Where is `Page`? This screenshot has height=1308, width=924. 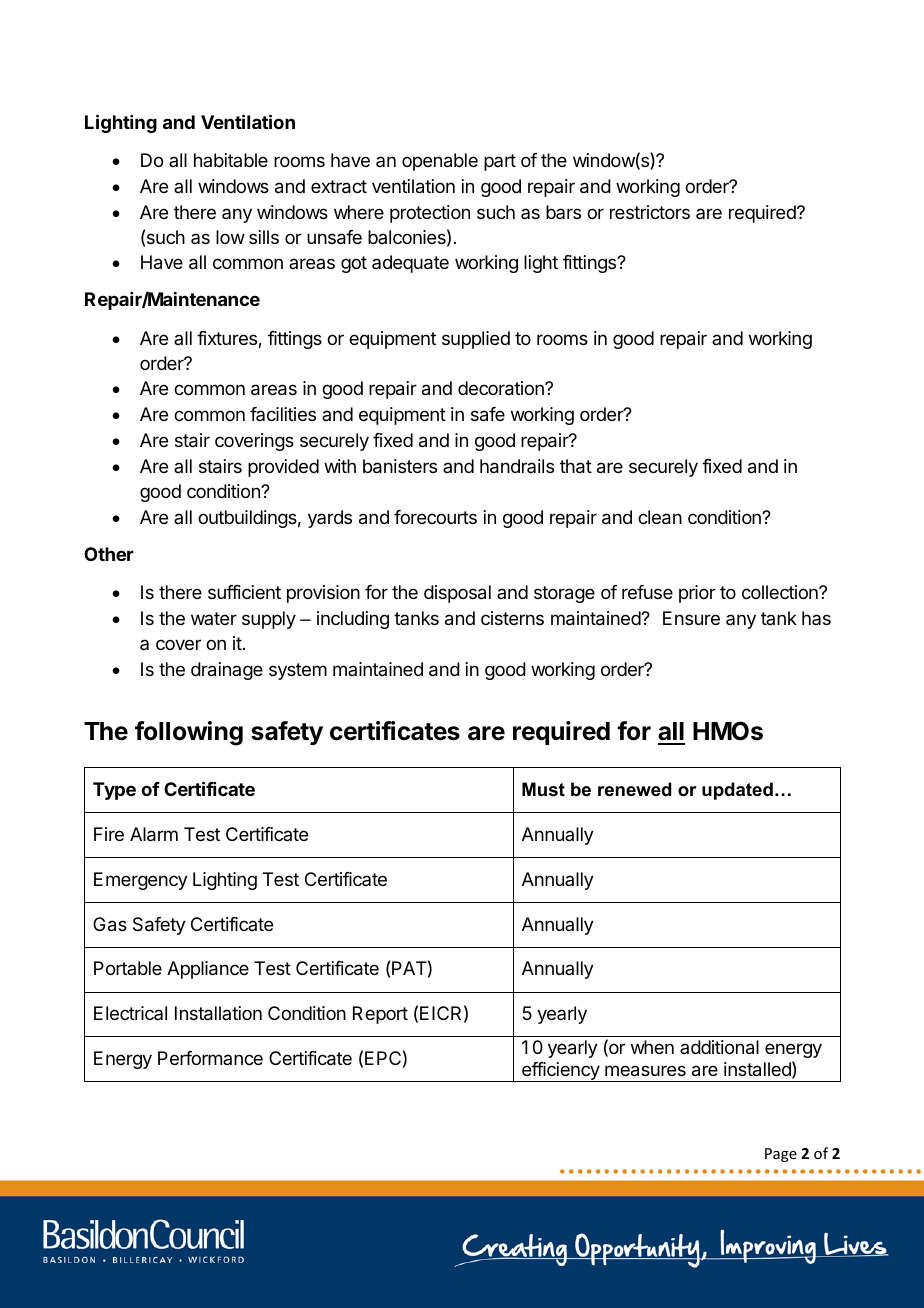
Page is located at coordinates (781, 1155).
